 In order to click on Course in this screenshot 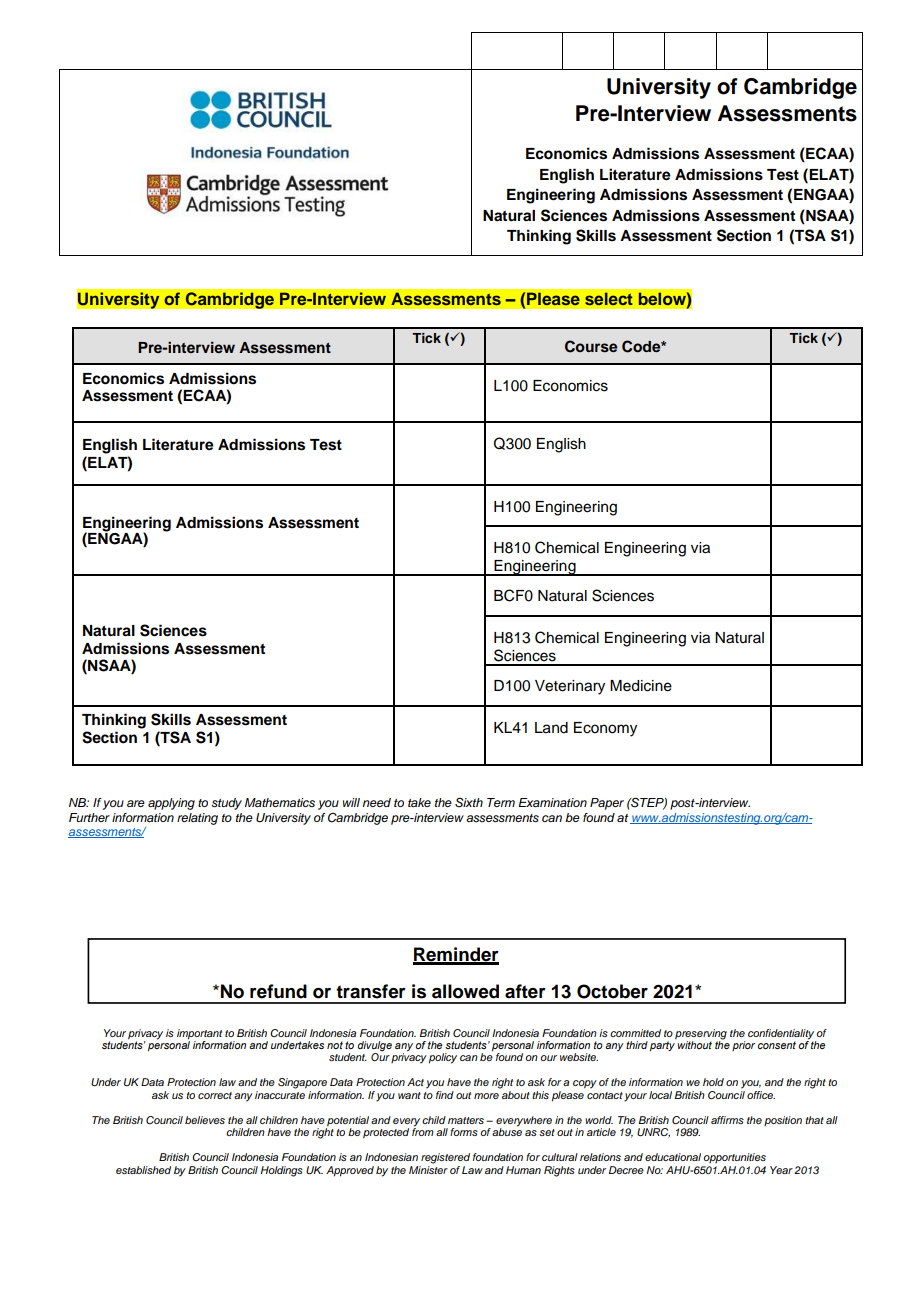, I will do `click(591, 346)`.
